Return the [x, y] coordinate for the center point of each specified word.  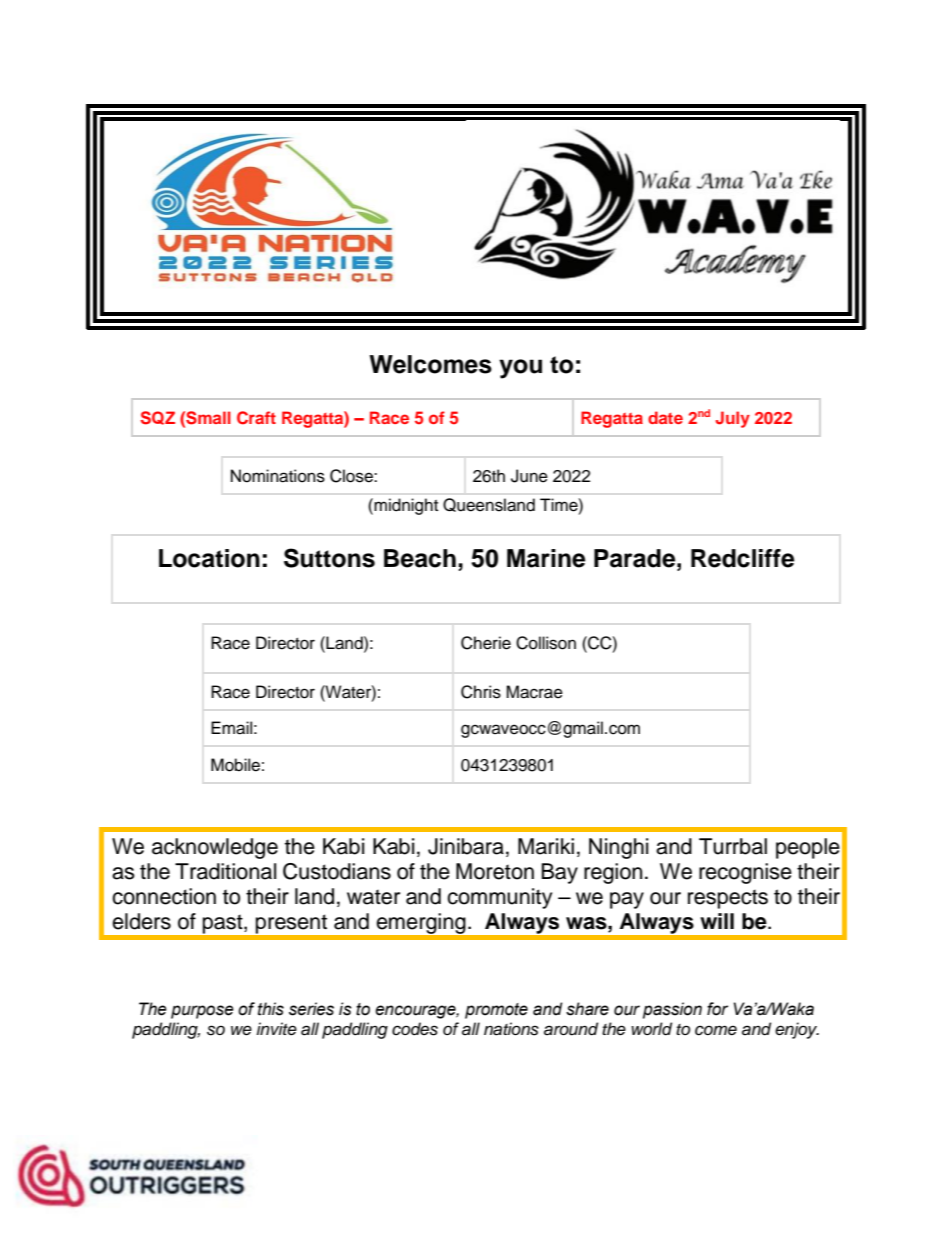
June [529, 476]
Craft [256, 418]
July [733, 419]
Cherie [486, 643]
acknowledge [215, 848]
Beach [420, 558]
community [499, 898]
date [665, 417]
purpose [202, 1012]
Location [209, 558]
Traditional [225, 871]
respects [728, 899]
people [808, 848]
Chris [481, 692]
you [520, 369]
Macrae [534, 692]
